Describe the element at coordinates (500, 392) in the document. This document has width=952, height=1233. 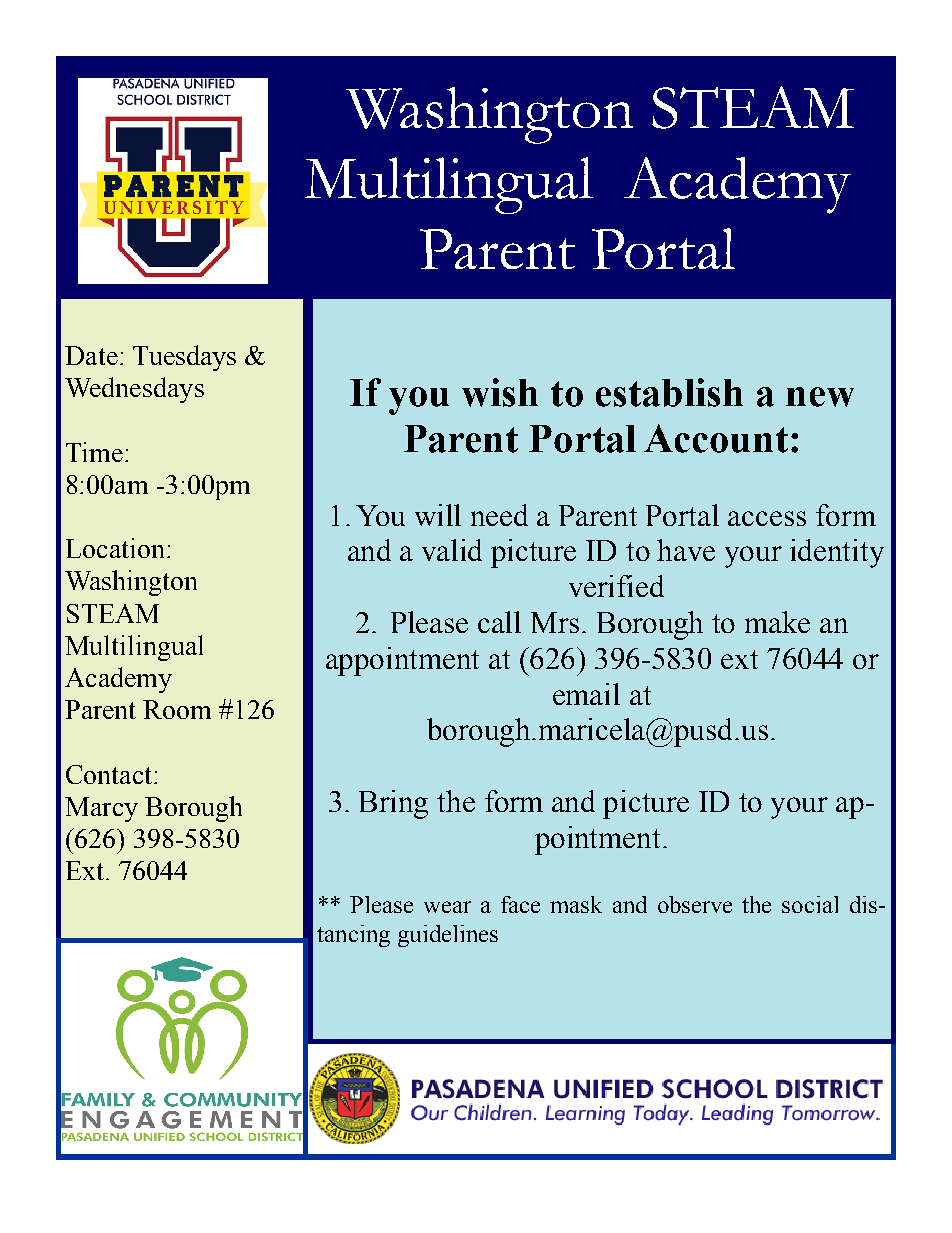
I see `wish` at that location.
